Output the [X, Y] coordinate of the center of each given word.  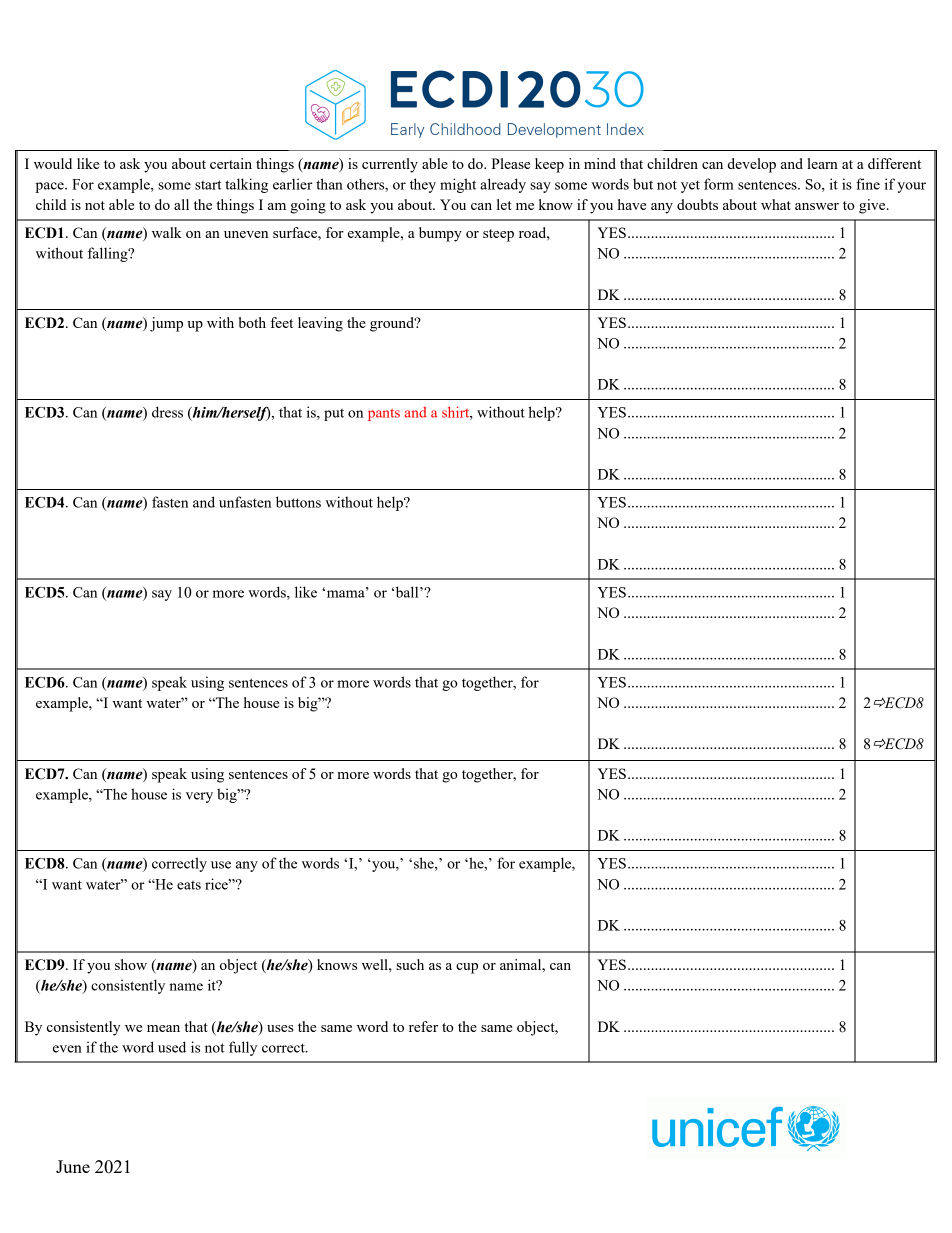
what [776, 204]
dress [167, 412]
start [208, 185]
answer [817, 206]
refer [423, 1026]
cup [467, 968]
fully [243, 1048]
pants [384, 415]
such [410, 964]
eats [189, 885]
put [334, 414]
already [503, 185]
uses [280, 1028]
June [73, 1166]
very [199, 797]
